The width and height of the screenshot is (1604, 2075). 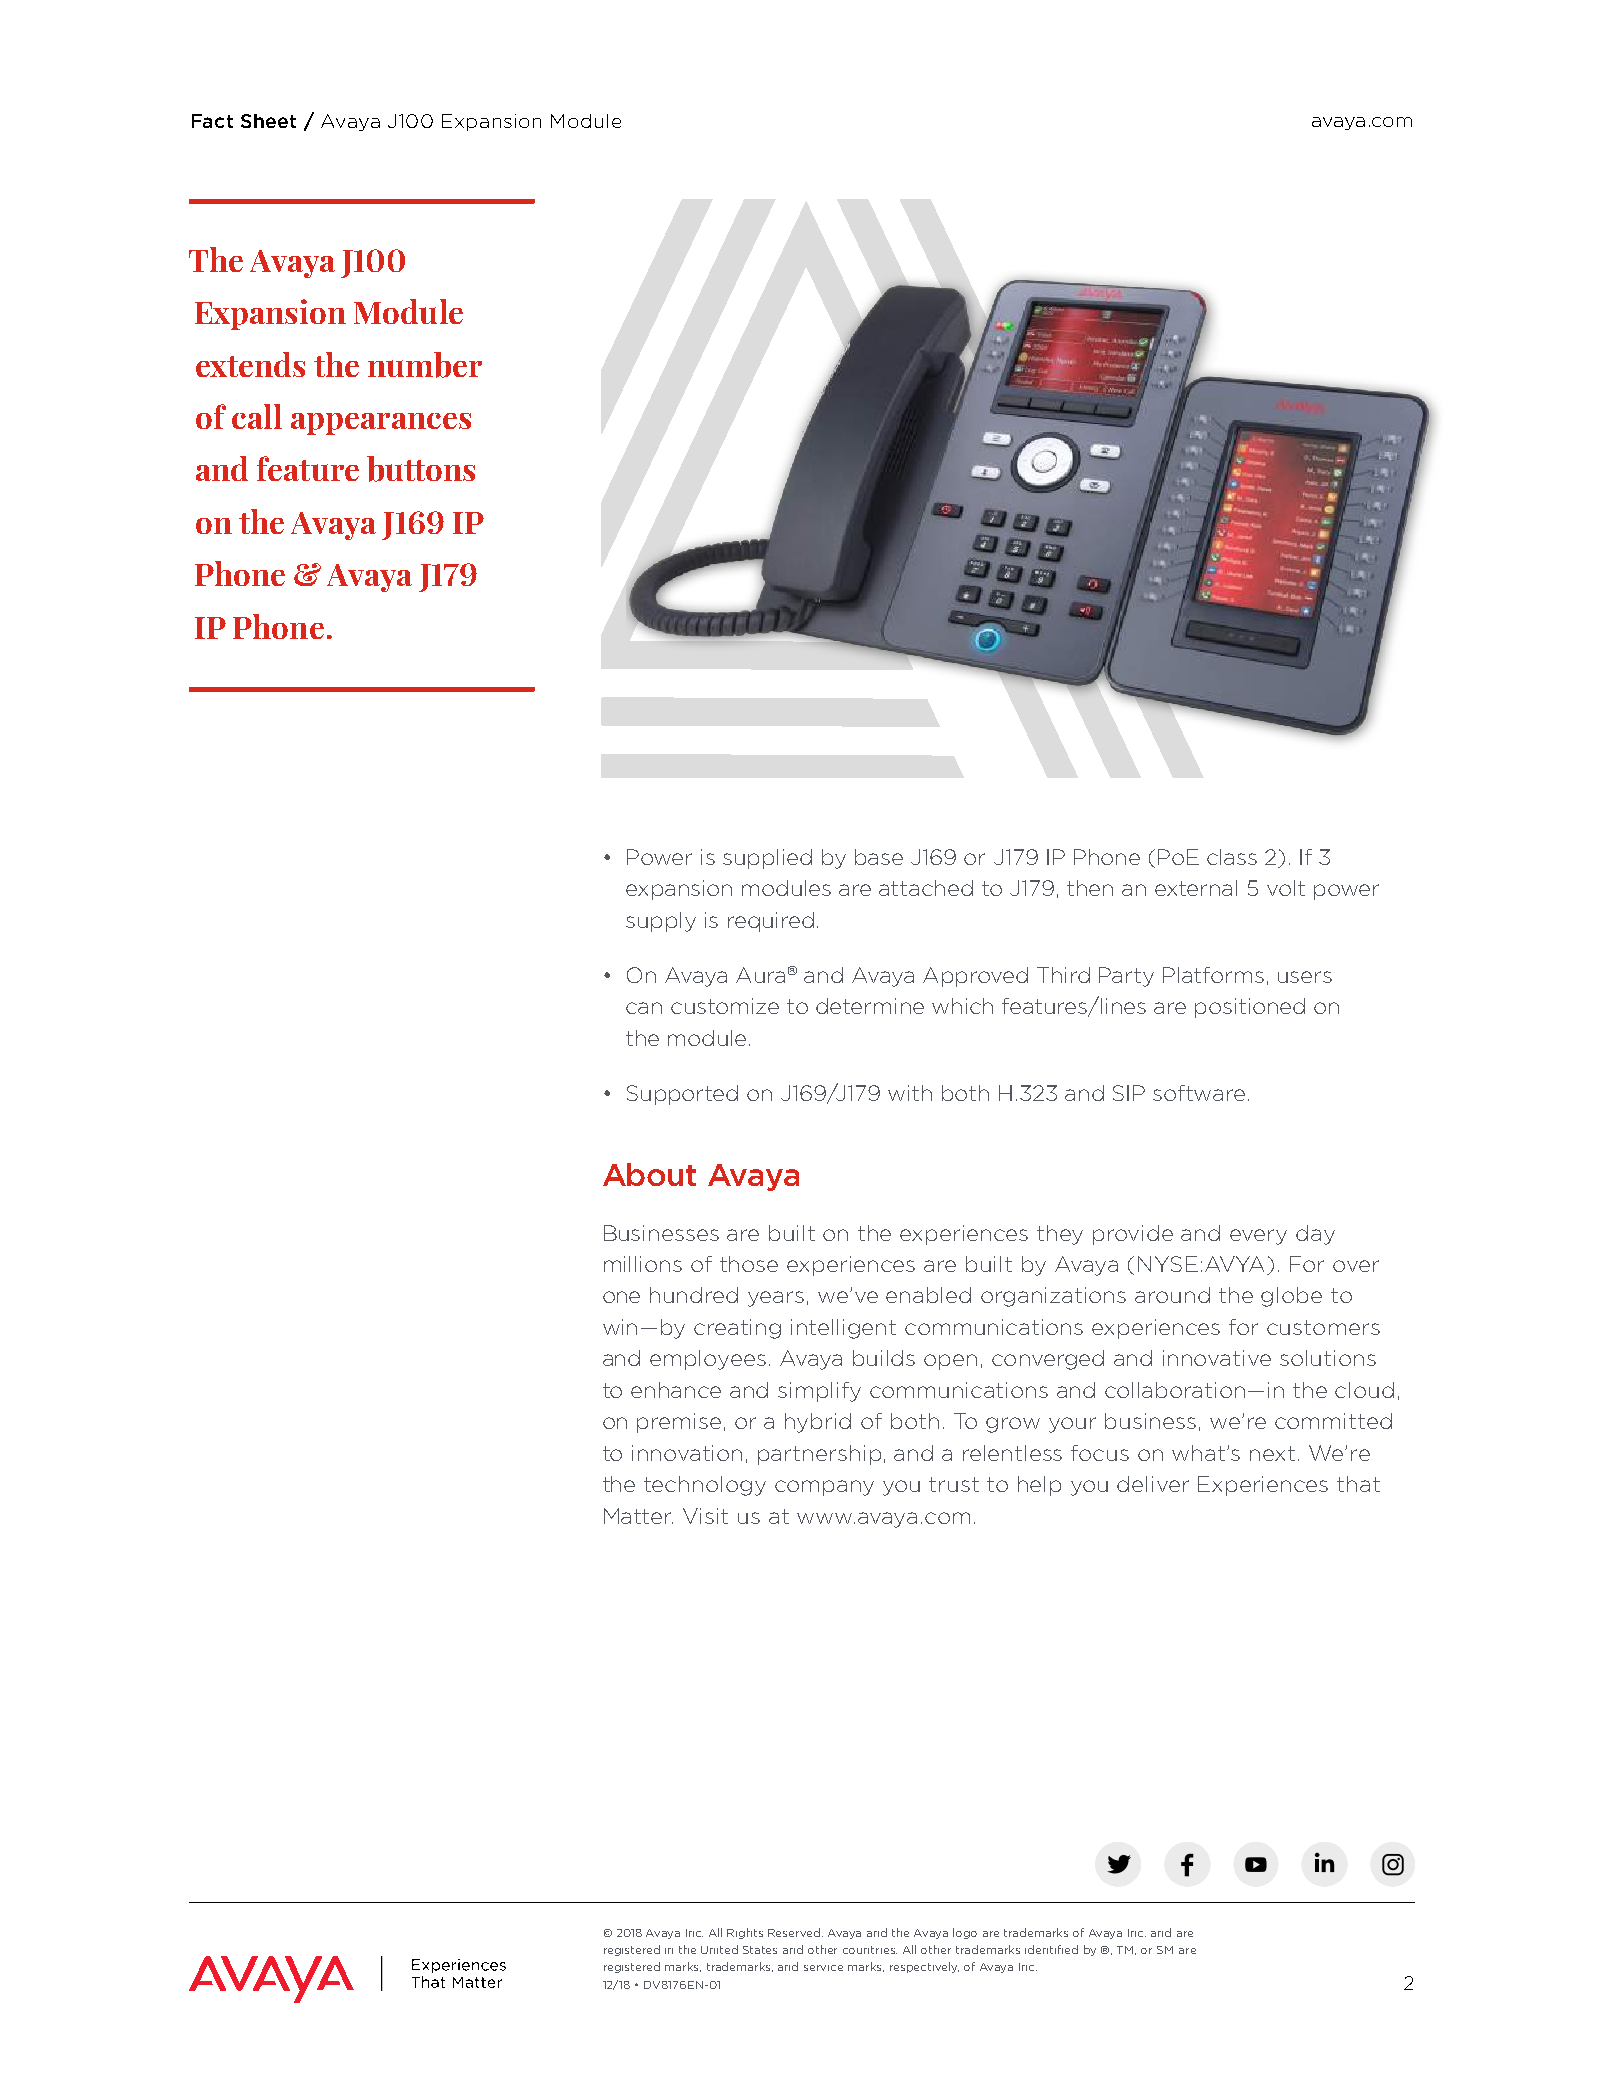 What do you see at coordinates (749, 1264) in the screenshot?
I see `those` at bounding box center [749, 1264].
